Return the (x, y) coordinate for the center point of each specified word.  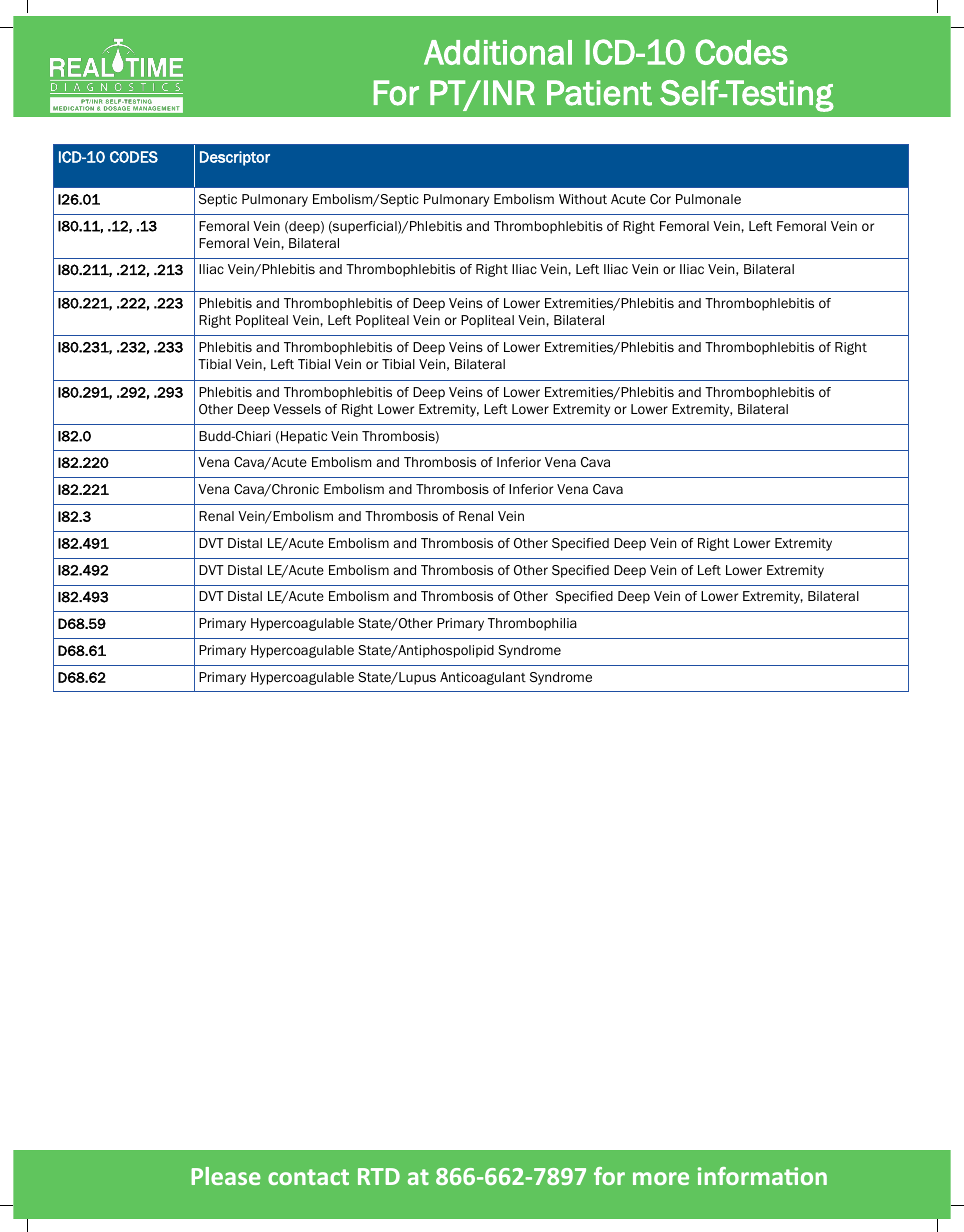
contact (308, 1177)
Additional (498, 52)
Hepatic (304, 437)
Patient (599, 93)
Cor (660, 199)
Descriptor (235, 158)
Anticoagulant (483, 678)
